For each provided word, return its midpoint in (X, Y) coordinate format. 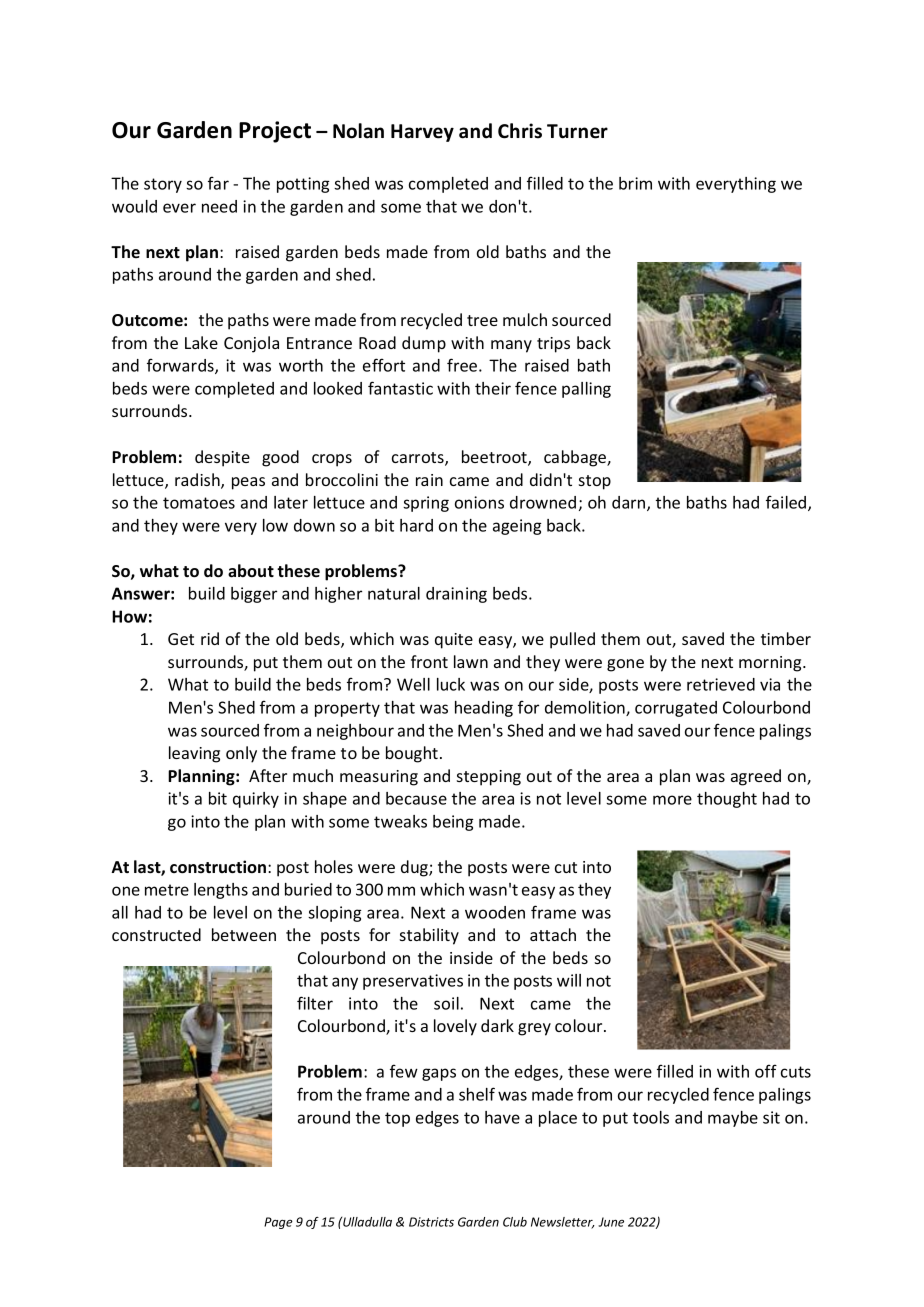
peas (248, 483)
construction (218, 867)
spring (426, 504)
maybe (733, 1119)
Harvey (422, 133)
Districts (431, 1222)
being (453, 823)
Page (278, 1223)
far (218, 183)
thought (727, 800)
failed (787, 503)
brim (635, 183)
